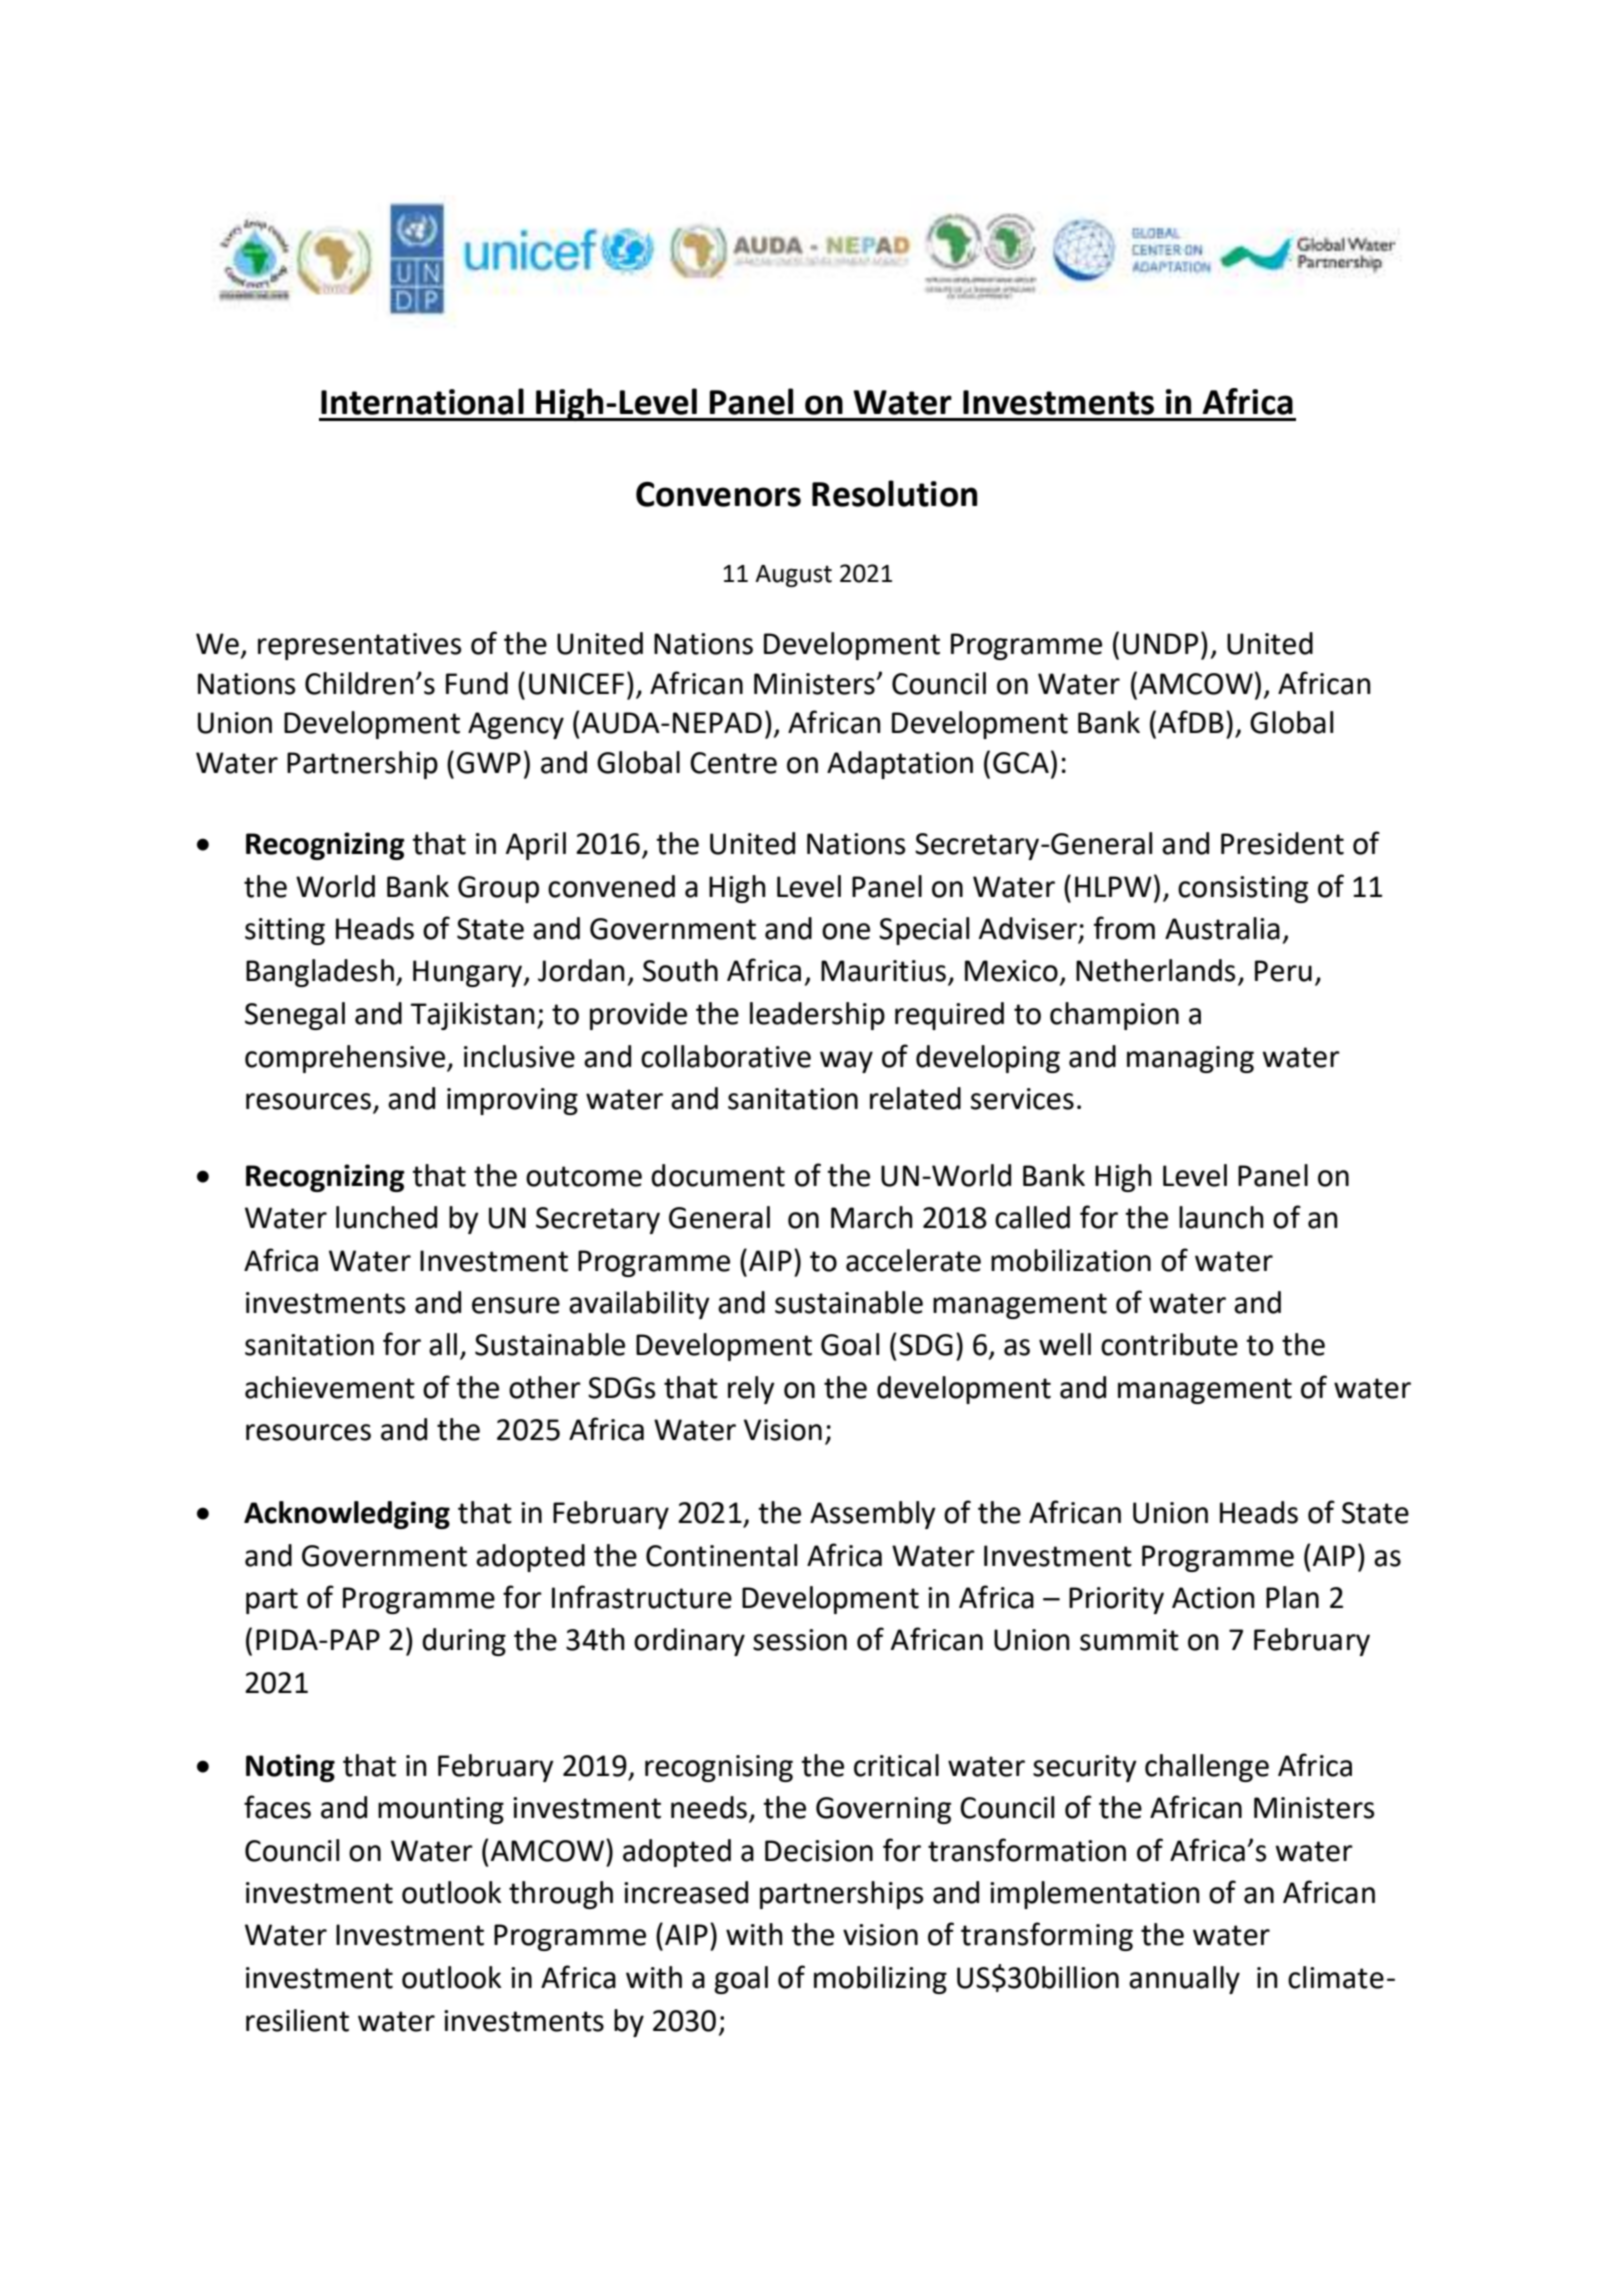 This page has height=2284, width=1615. I want to click on Acknowledging, so click(347, 1515).
